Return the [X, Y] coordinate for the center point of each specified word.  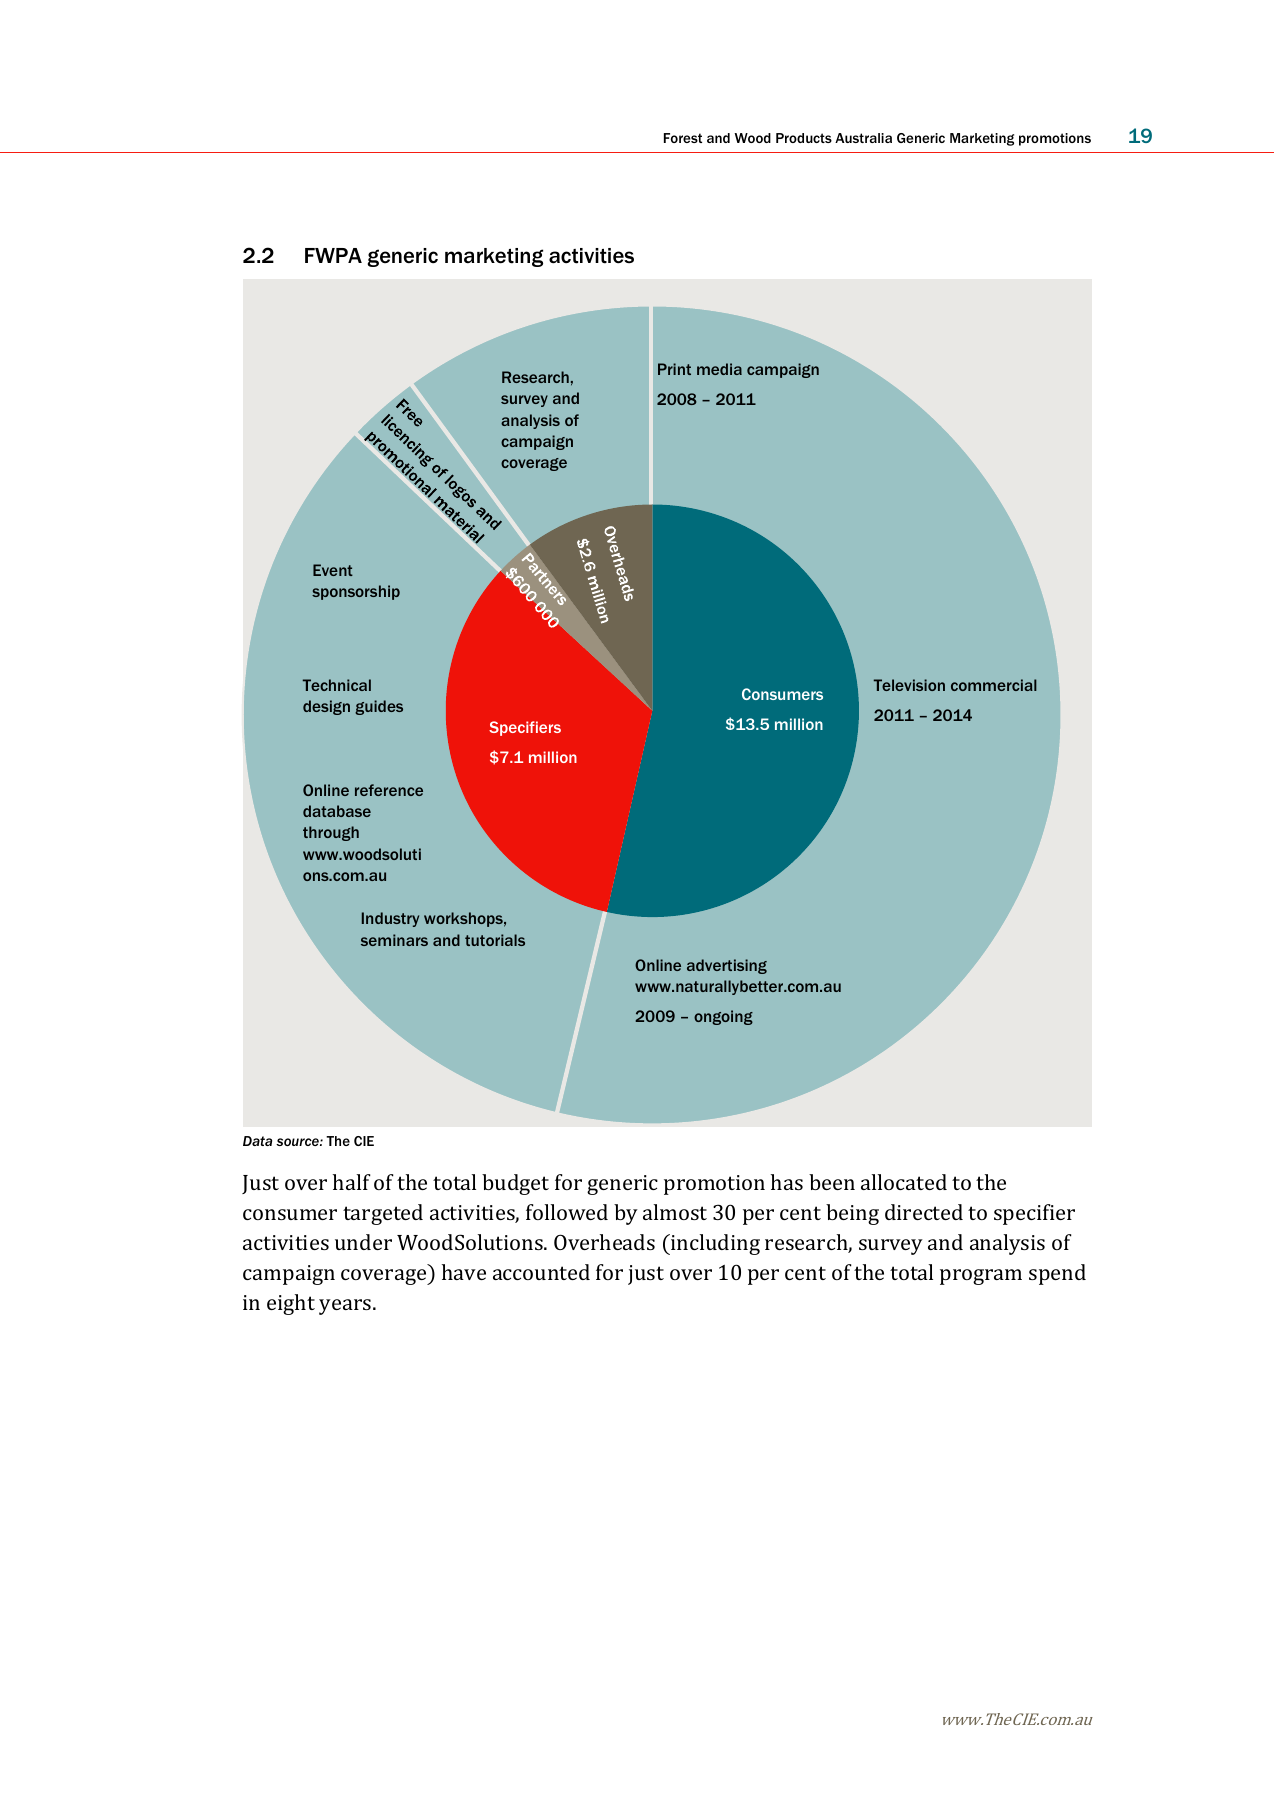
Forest [683, 138]
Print [674, 369]
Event [333, 570]
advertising [727, 966]
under [363, 1242]
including [714, 1244]
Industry [390, 919]
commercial [994, 685]
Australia [863, 138]
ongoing [723, 1017]
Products [804, 138]
